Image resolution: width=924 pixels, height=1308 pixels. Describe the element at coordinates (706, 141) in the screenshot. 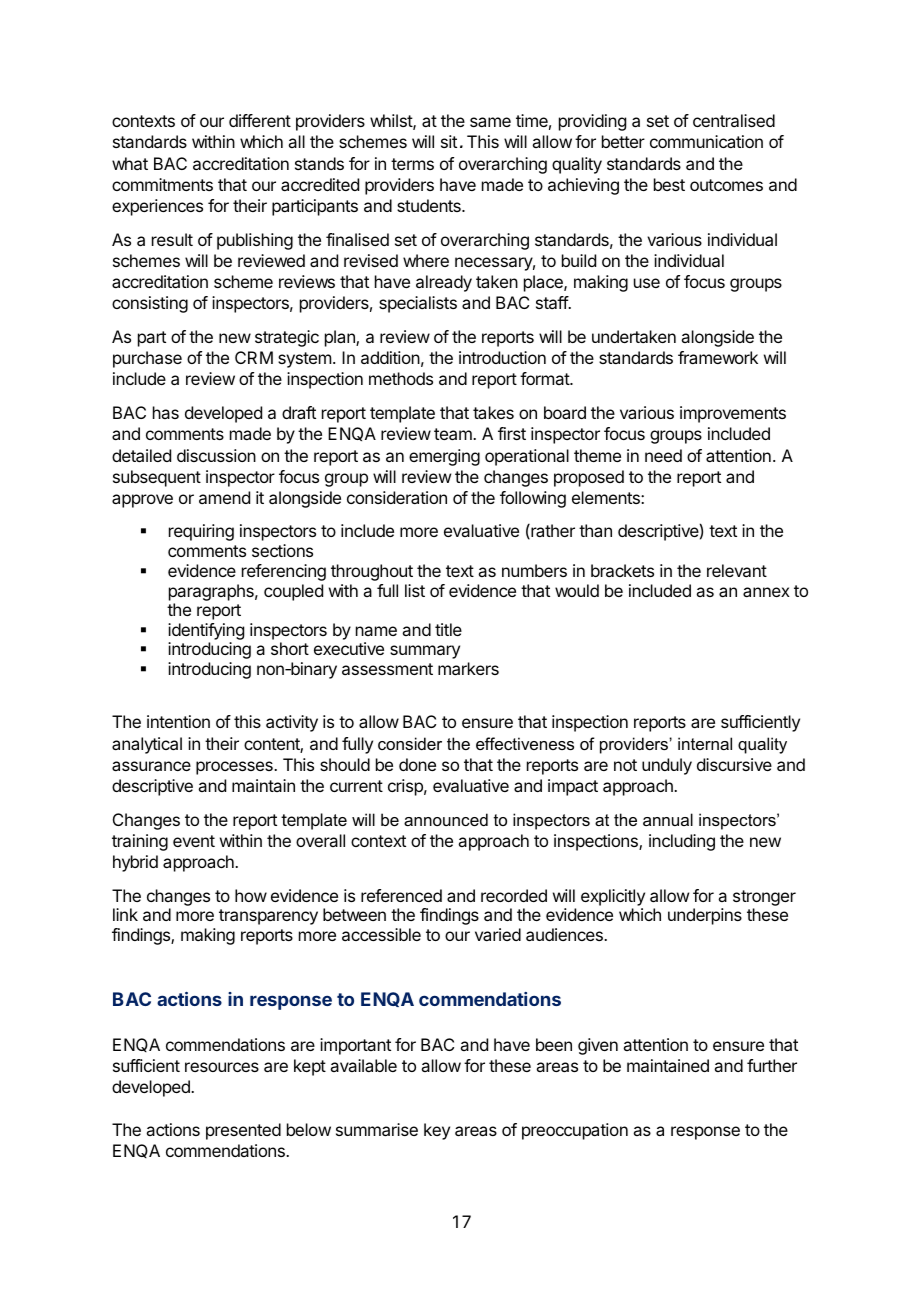

I see `communication` at that location.
